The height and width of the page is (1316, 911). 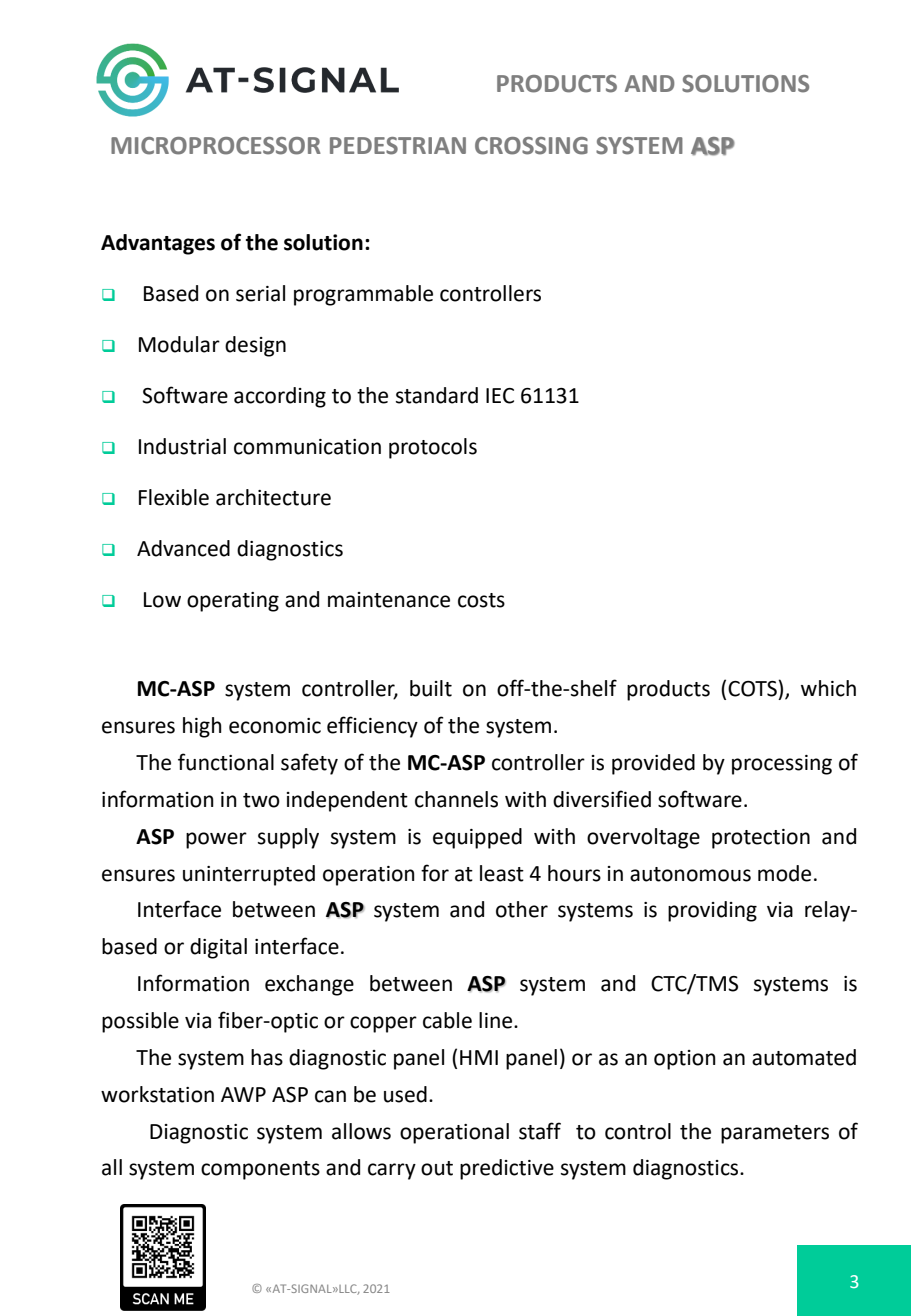 I want to click on operating, so click(x=233, y=602).
